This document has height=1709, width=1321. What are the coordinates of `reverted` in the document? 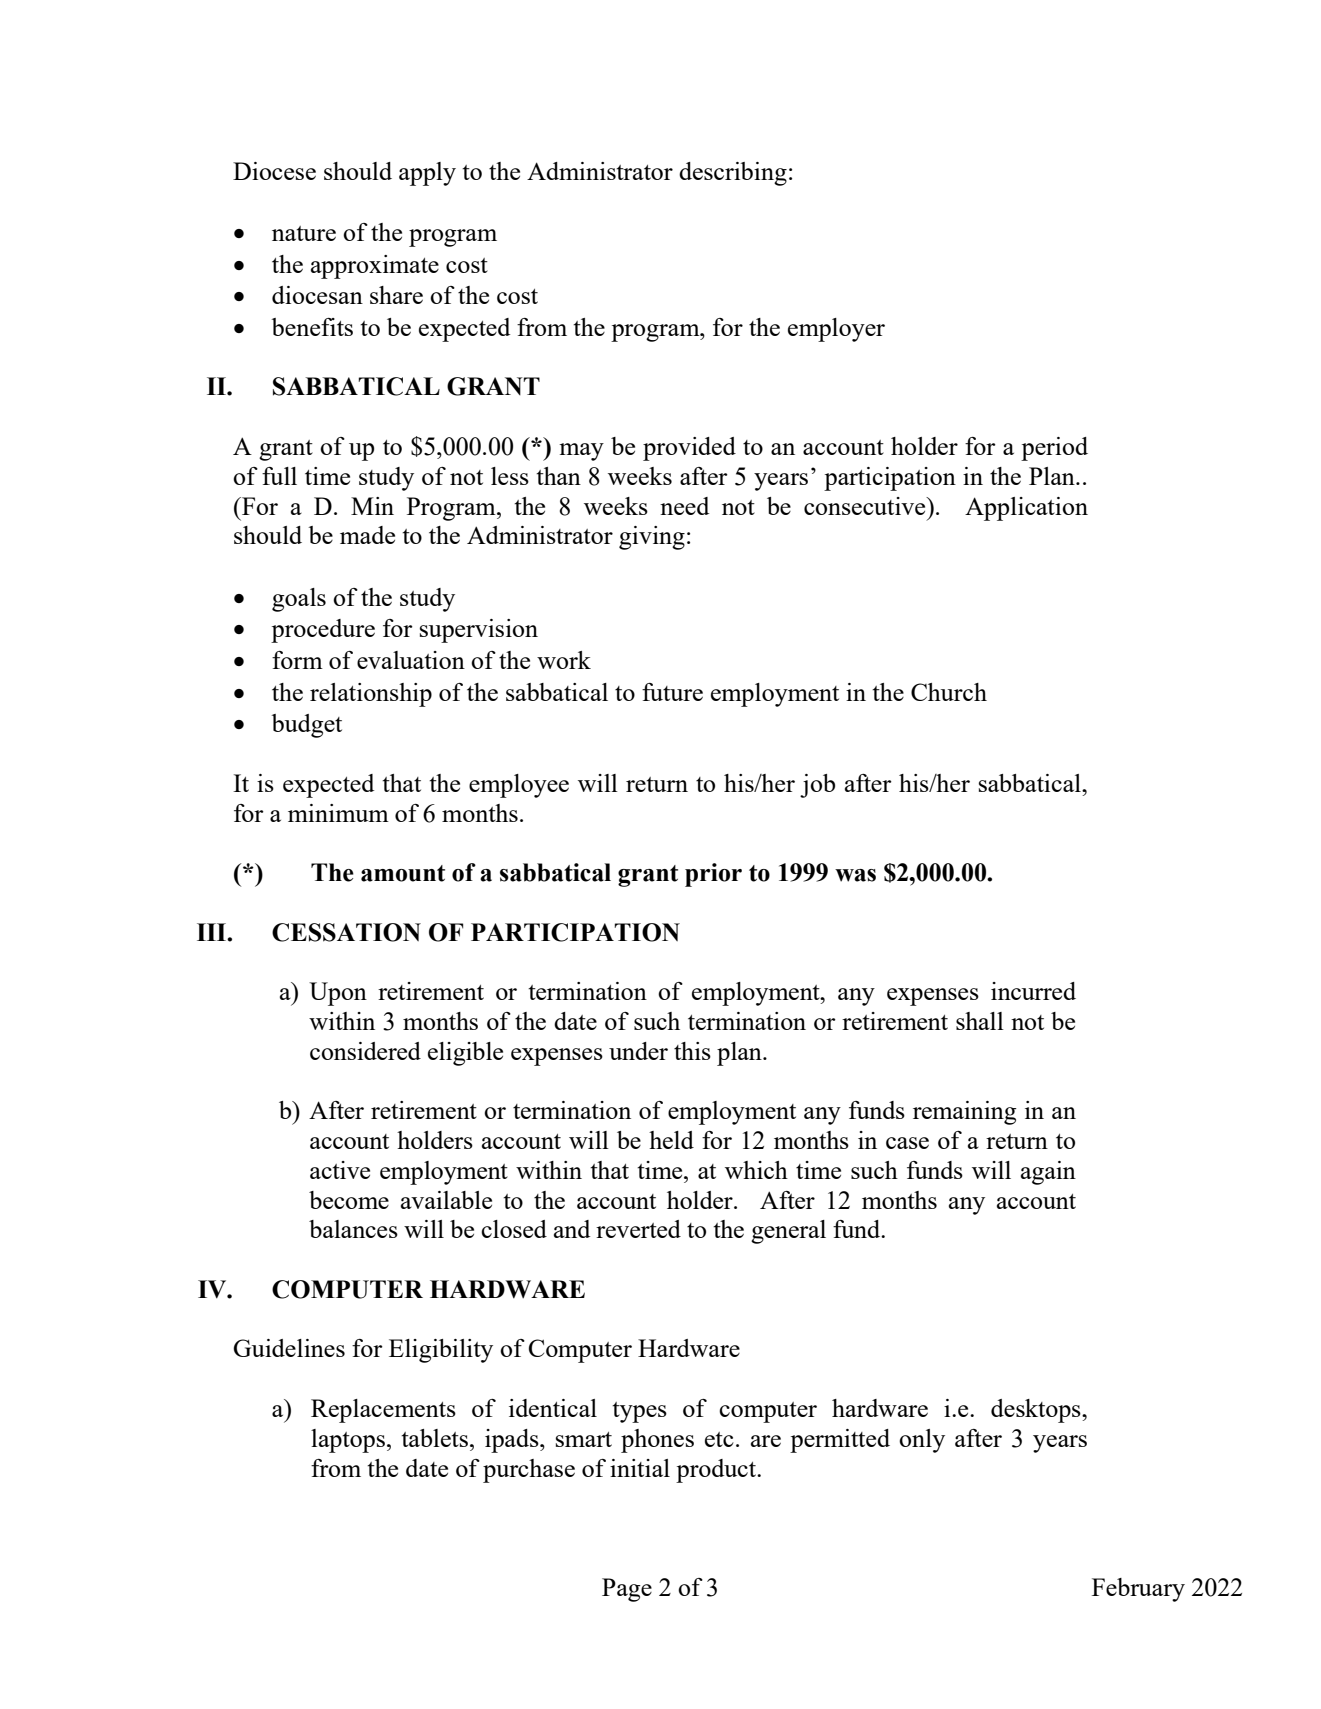 It's located at (638, 1229).
